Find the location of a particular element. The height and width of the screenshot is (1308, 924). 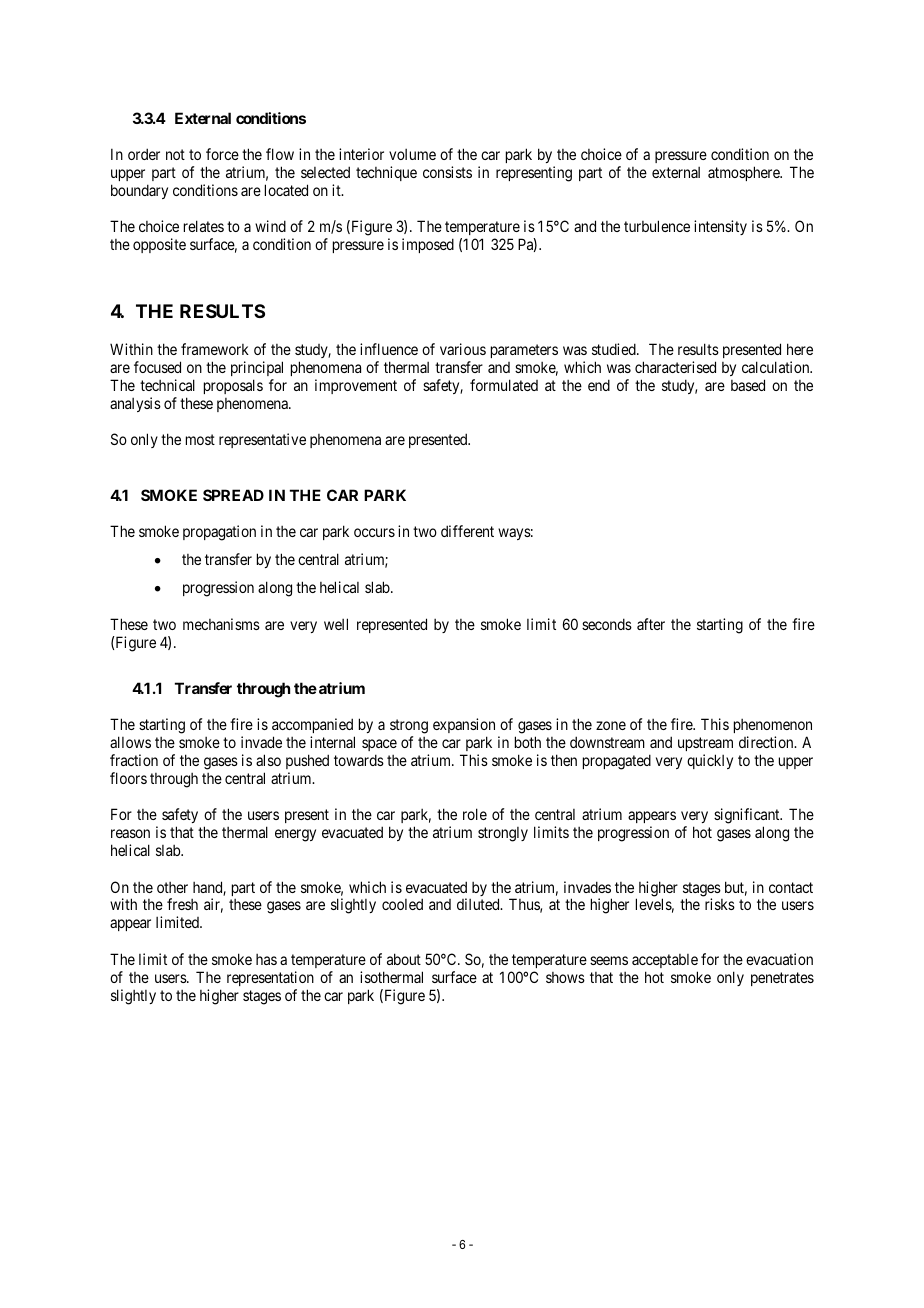

consists is located at coordinates (447, 172).
